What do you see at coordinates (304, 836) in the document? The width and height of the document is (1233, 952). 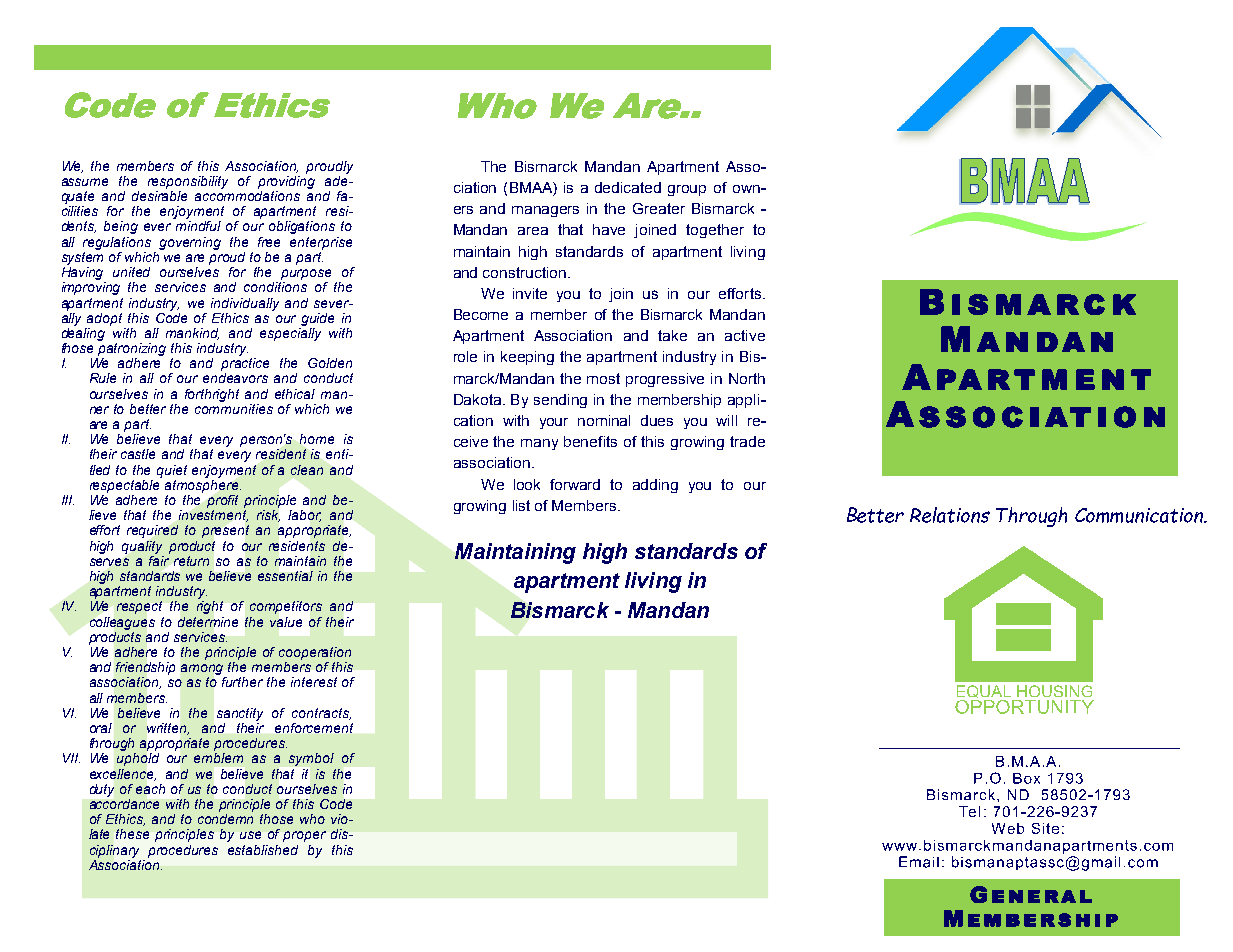 I see `proper` at bounding box center [304, 836].
